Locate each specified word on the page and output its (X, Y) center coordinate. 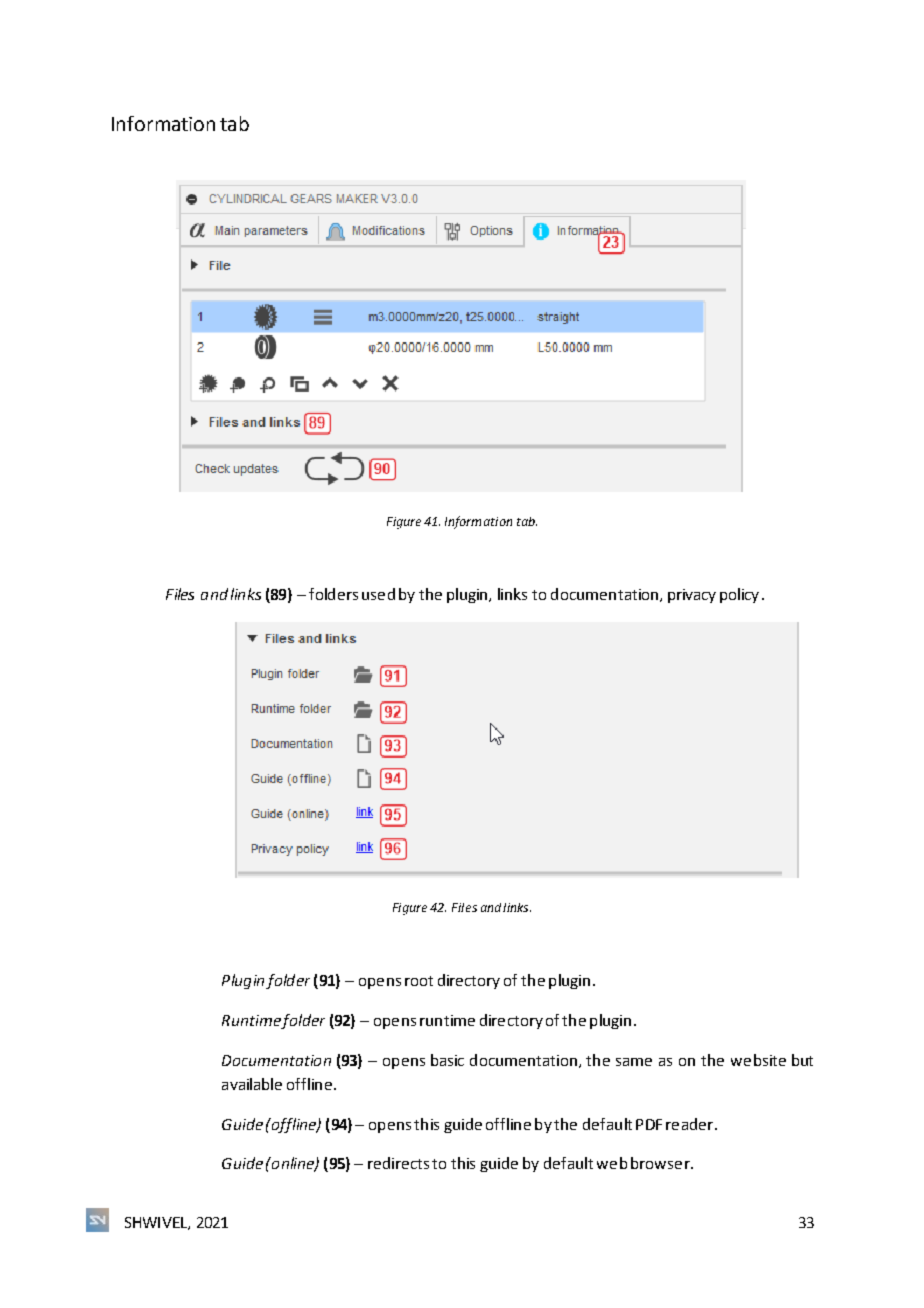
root (419, 981)
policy (739, 595)
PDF (649, 1124)
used (378, 594)
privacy (692, 596)
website (758, 1060)
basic (447, 1060)
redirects (398, 1163)
